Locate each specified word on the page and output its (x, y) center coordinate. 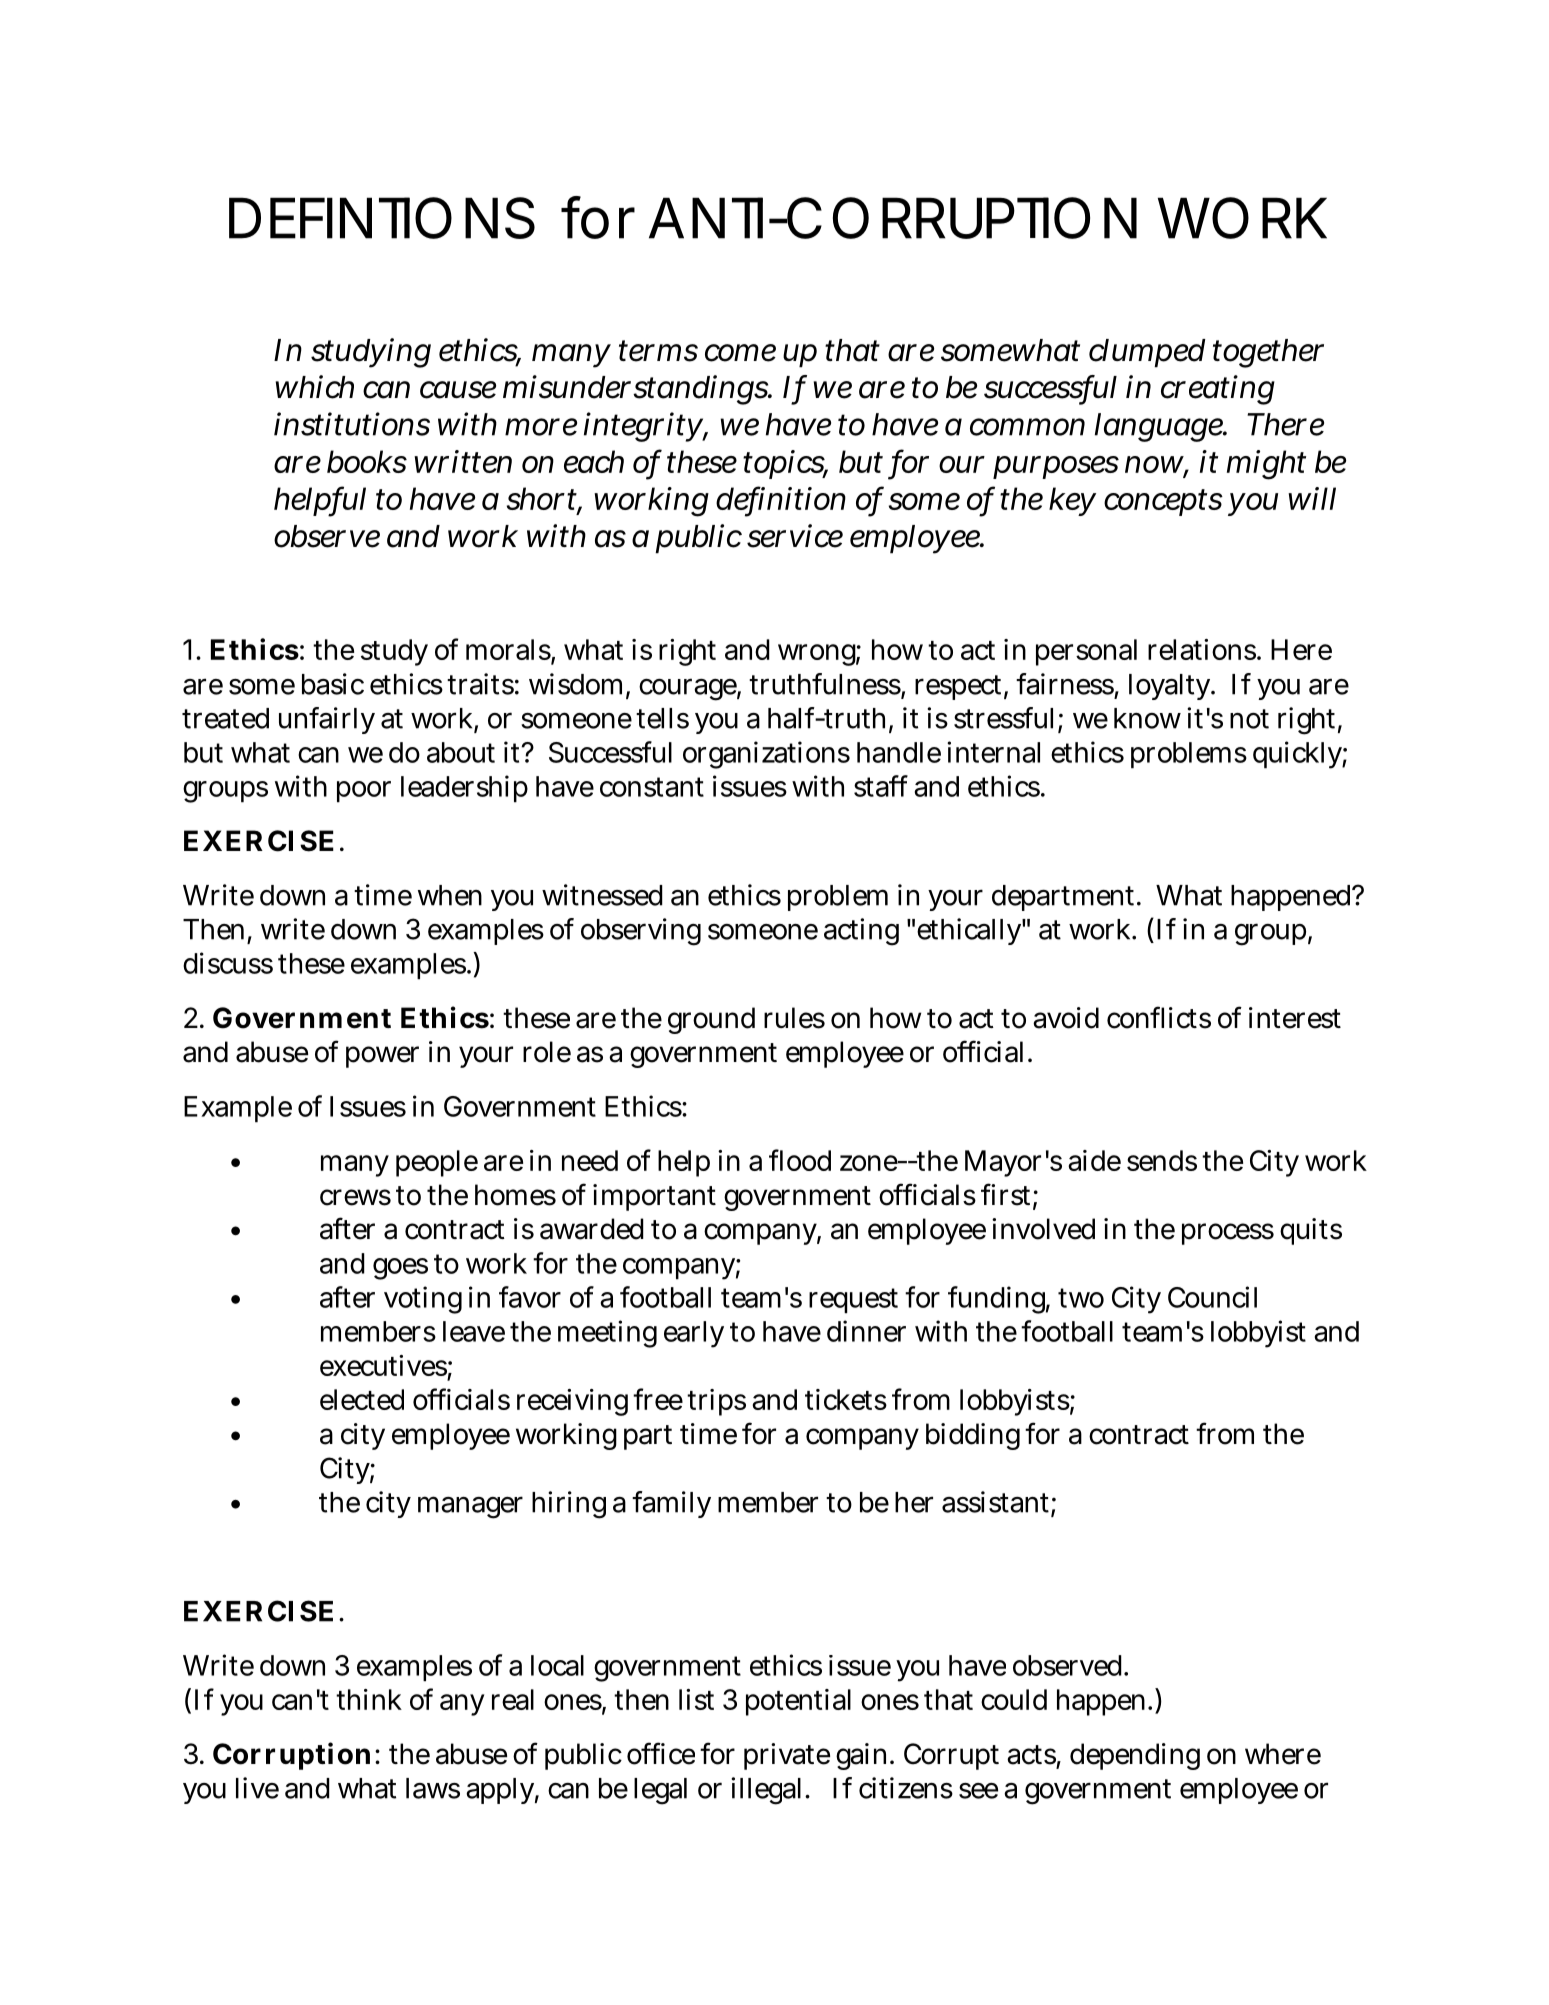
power (382, 1057)
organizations (766, 755)
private (787, 1756)
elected (362, 1399)
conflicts (1159, 1017)
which (315, 387)
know (1147, 718)
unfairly (327, 720)
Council (1212, 1297)
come (740, 353)
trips (716, 1402)
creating (1218, 390)
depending (1135, 1756)
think (369, 1699)
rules (794, 1018)
